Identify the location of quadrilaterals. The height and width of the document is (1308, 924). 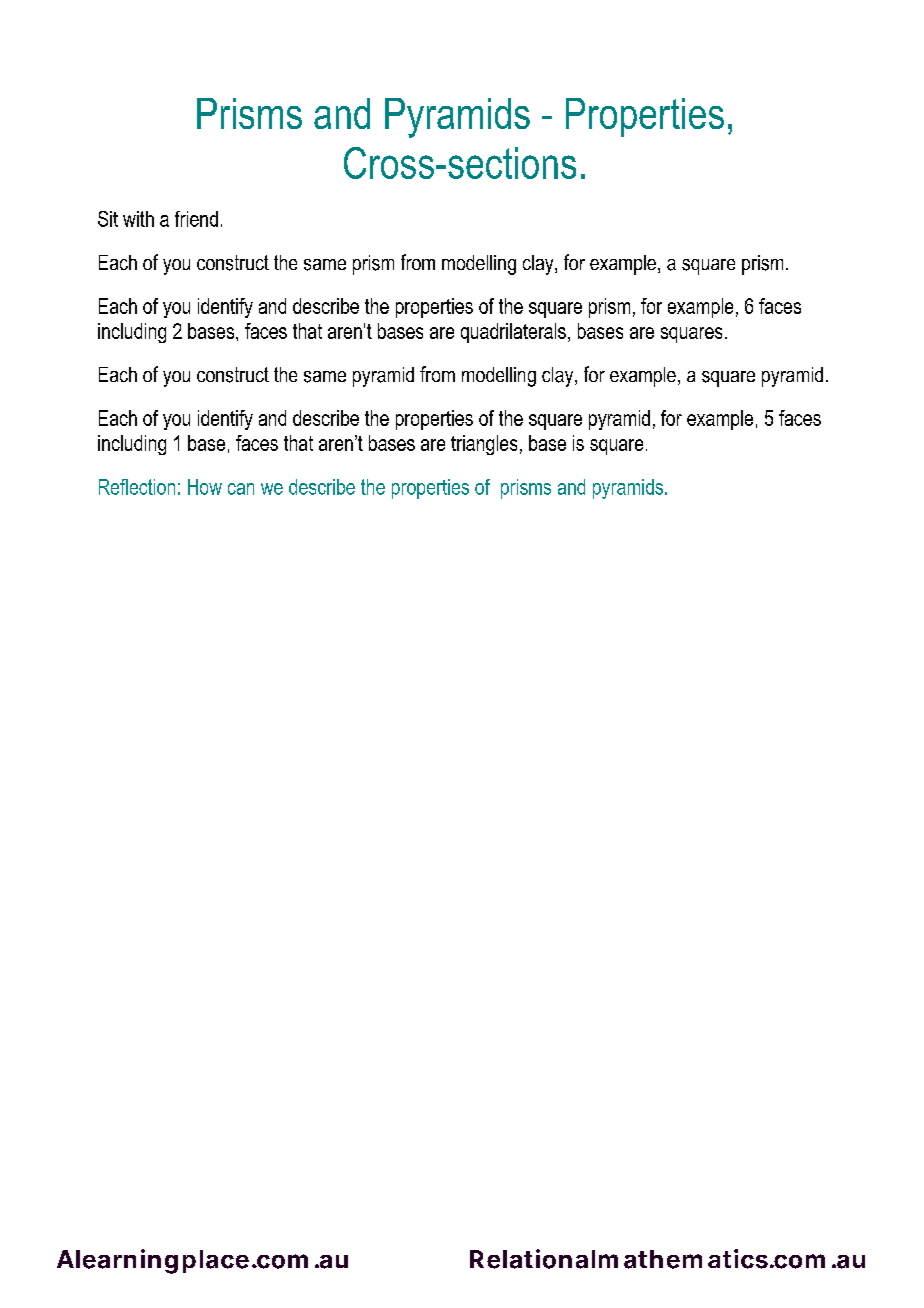
(513, 333).
